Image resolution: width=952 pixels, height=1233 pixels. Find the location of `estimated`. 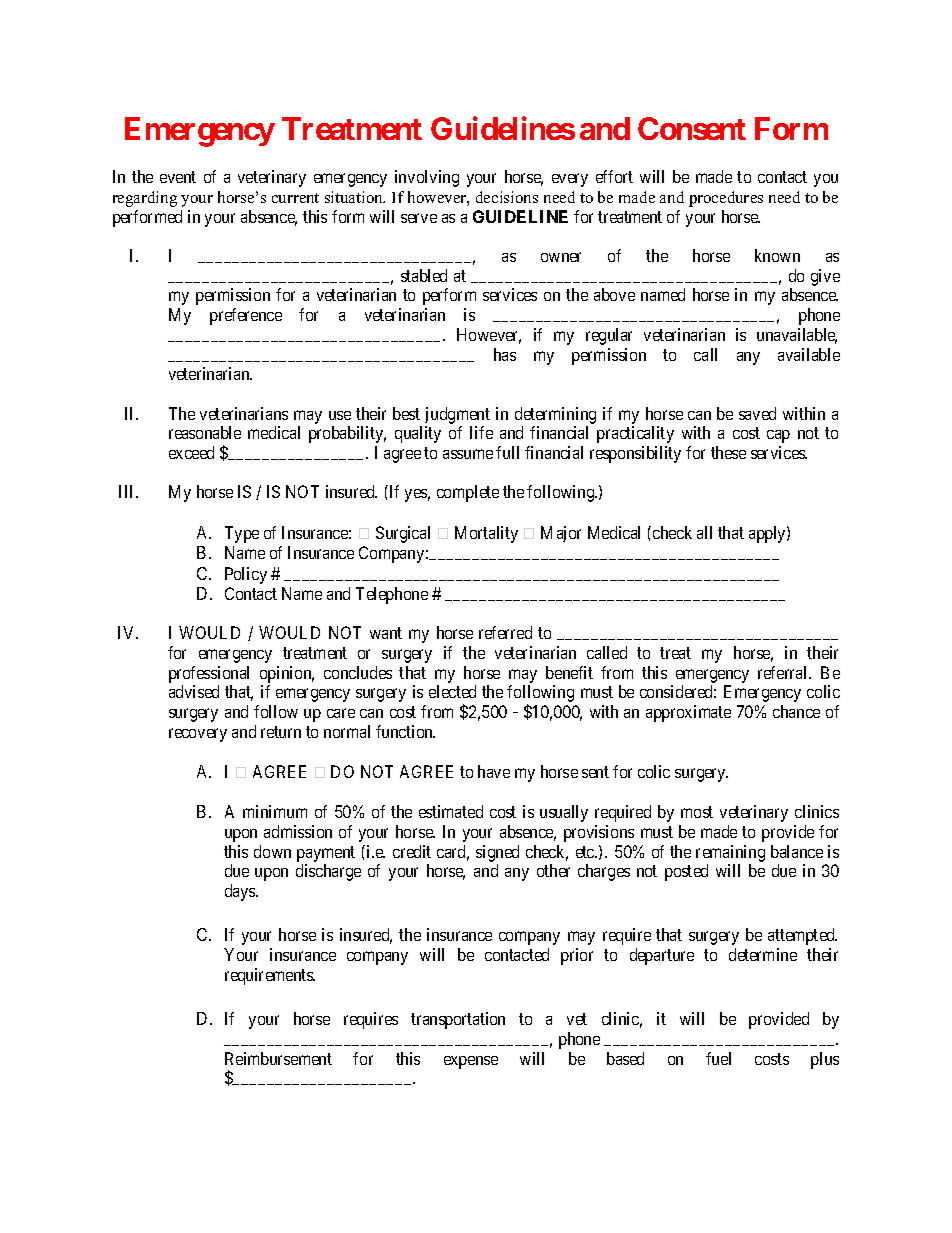

estimated is located at coordinates (451, 811).
